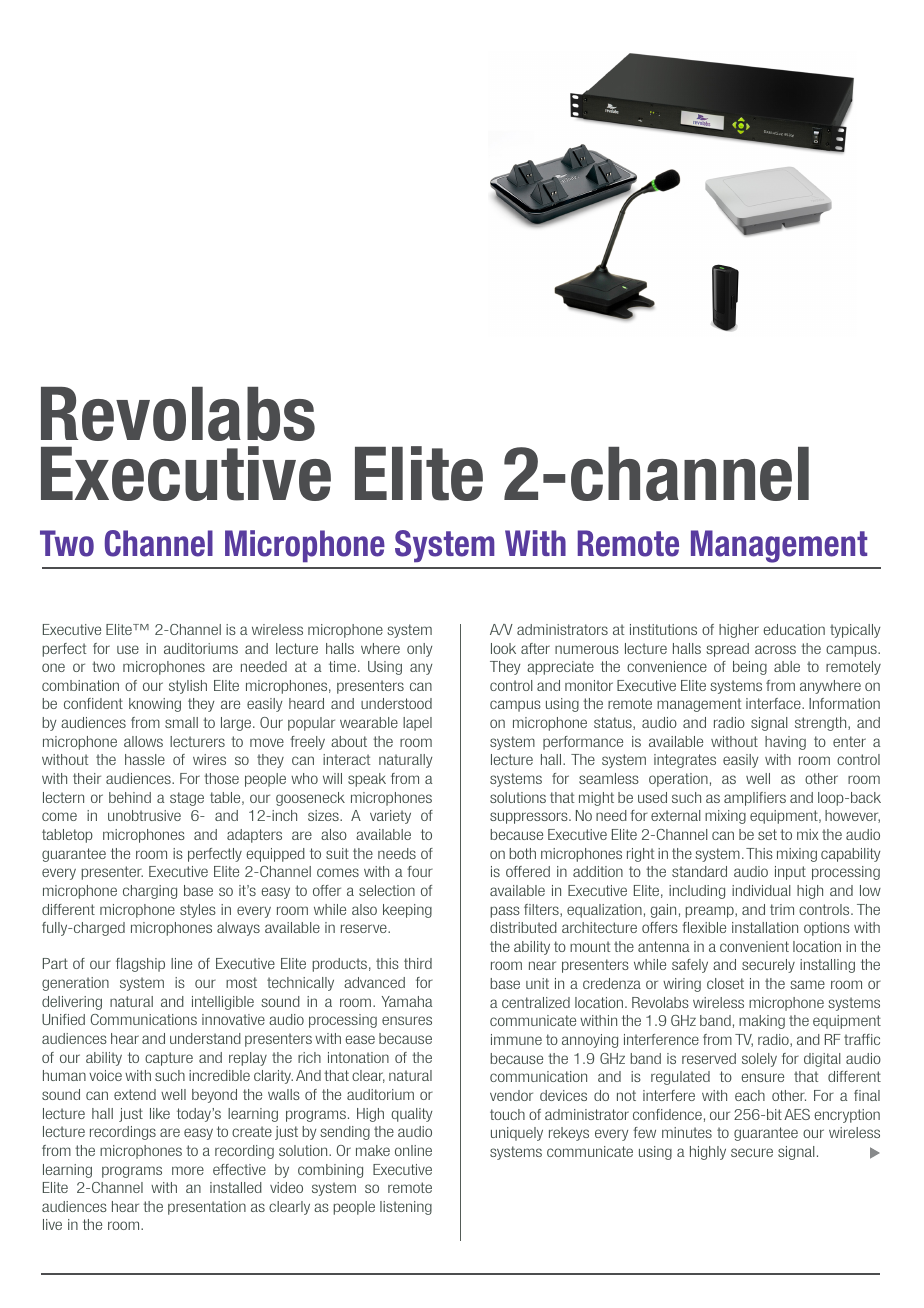 This page has width=924, height=1308. I want to click on only, so click(420, 650).
